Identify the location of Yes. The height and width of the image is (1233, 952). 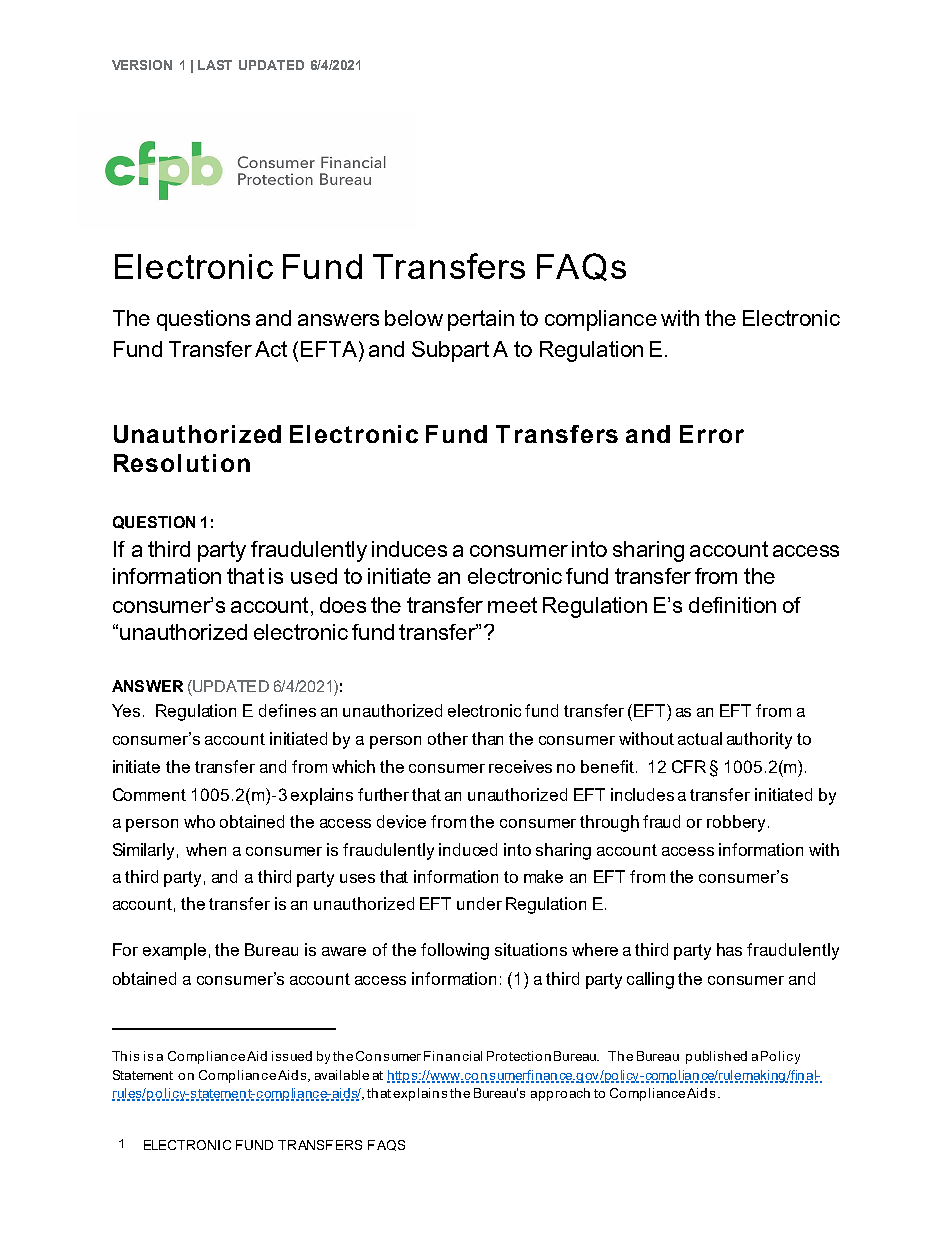
(128, 710).
